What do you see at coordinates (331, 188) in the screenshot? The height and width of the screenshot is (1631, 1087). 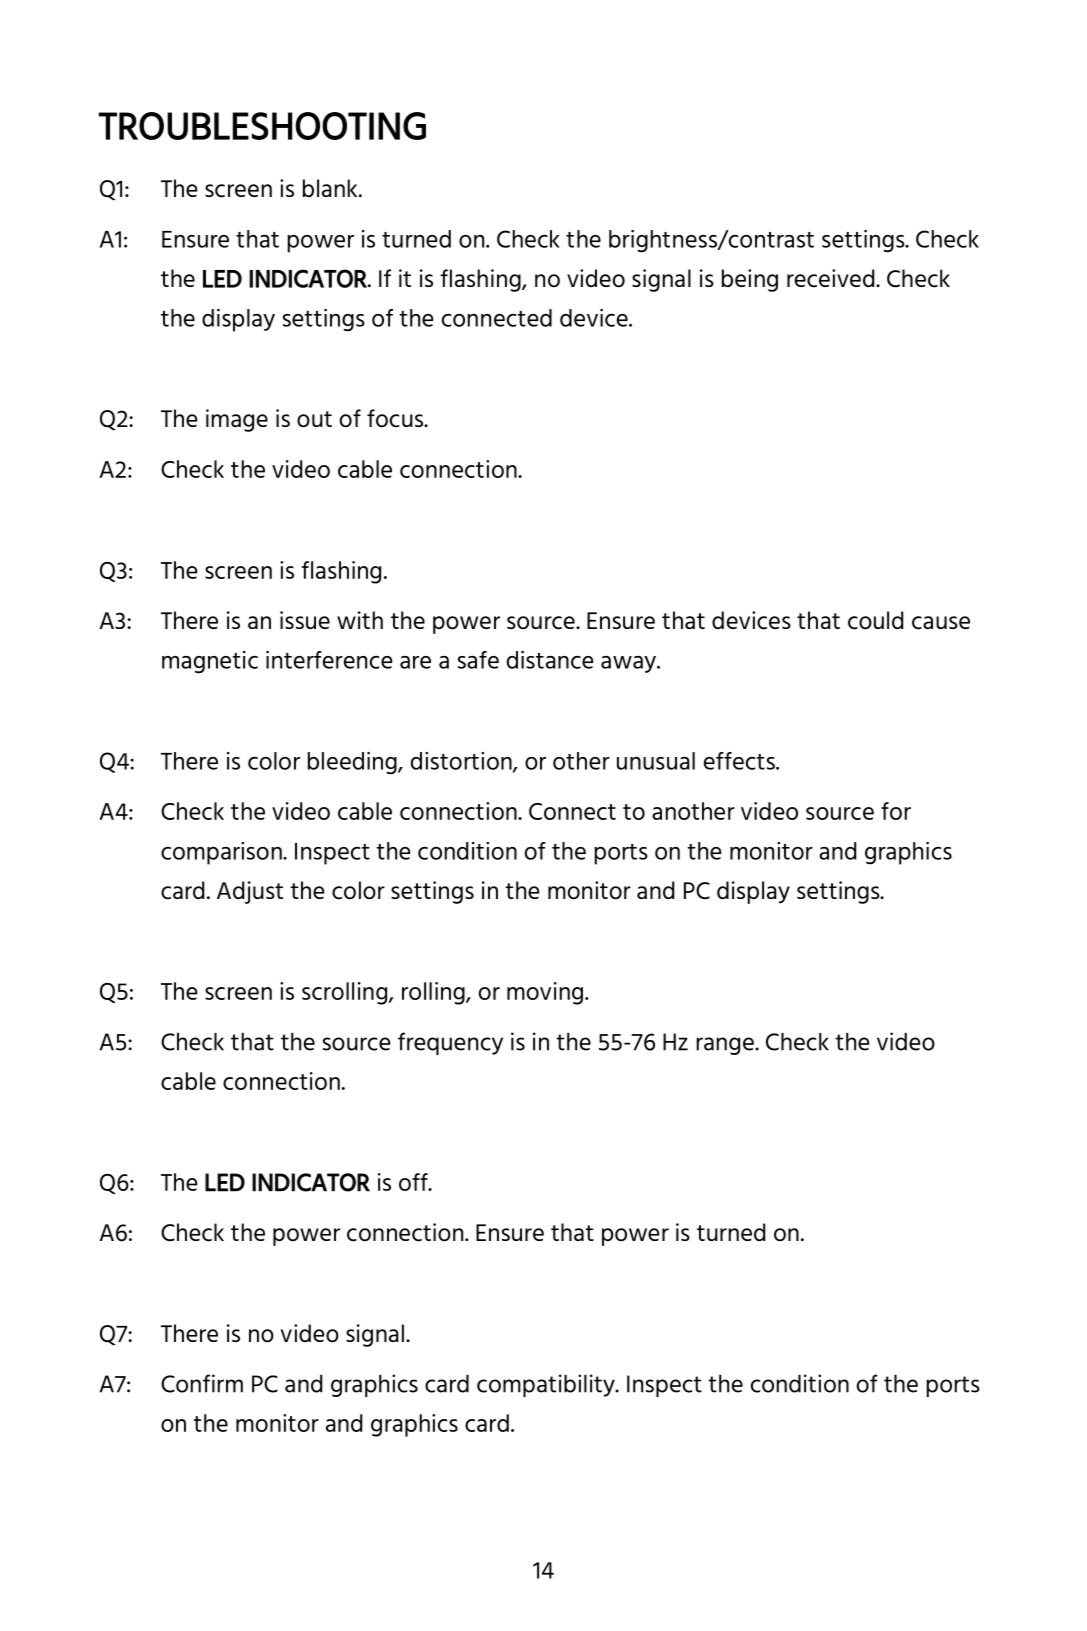 I see `blank` at bounding box center [331, 188].
